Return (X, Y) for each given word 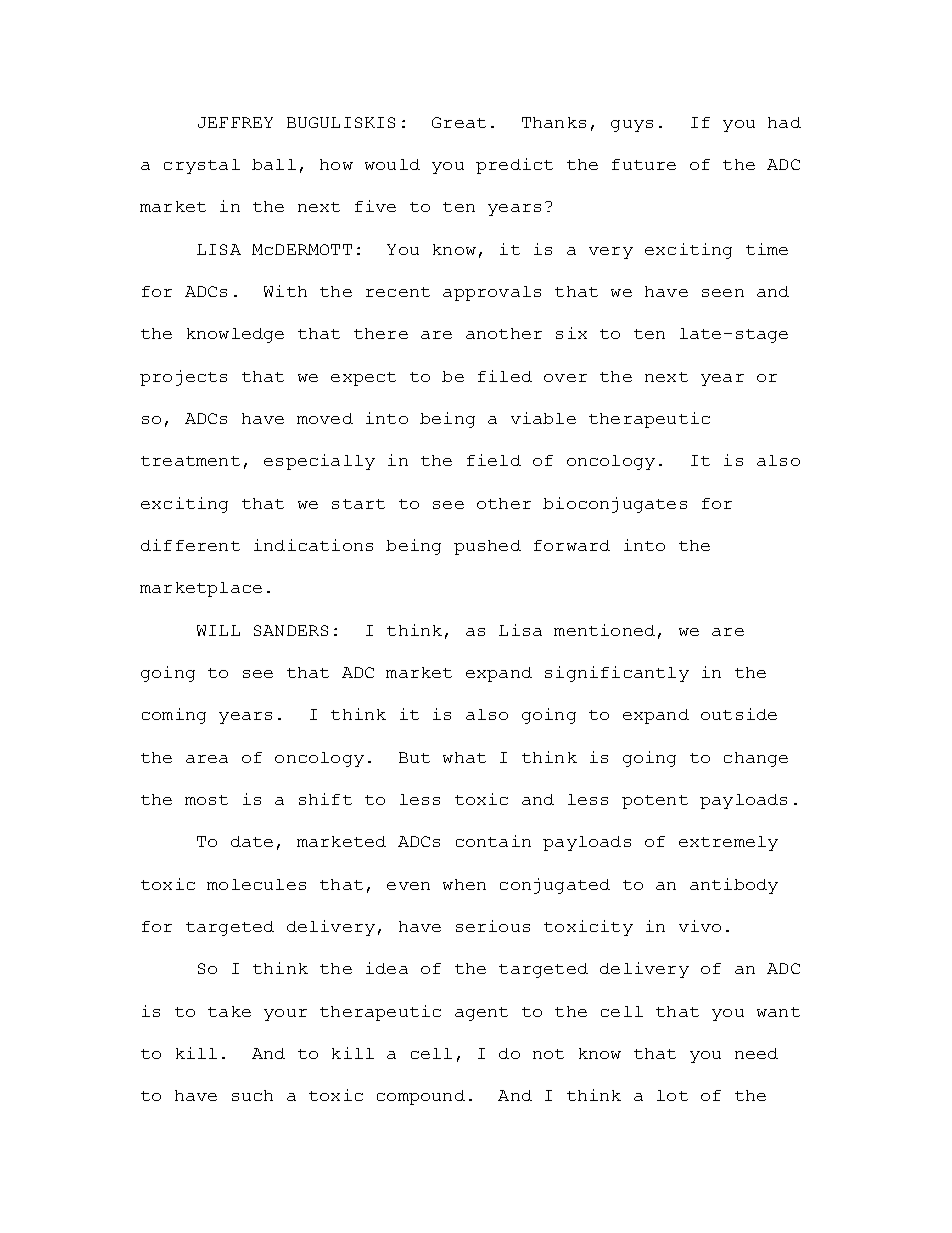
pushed (487, 547)
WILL (218, 630)
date (252, 841)
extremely (728, 843)
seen (723, 293)
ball (274, 164)
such (252, 1095)
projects (183, 378)
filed (505, 376)
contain (493, 841)
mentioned (604, 630)
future (644, 164)
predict (514, 166)
